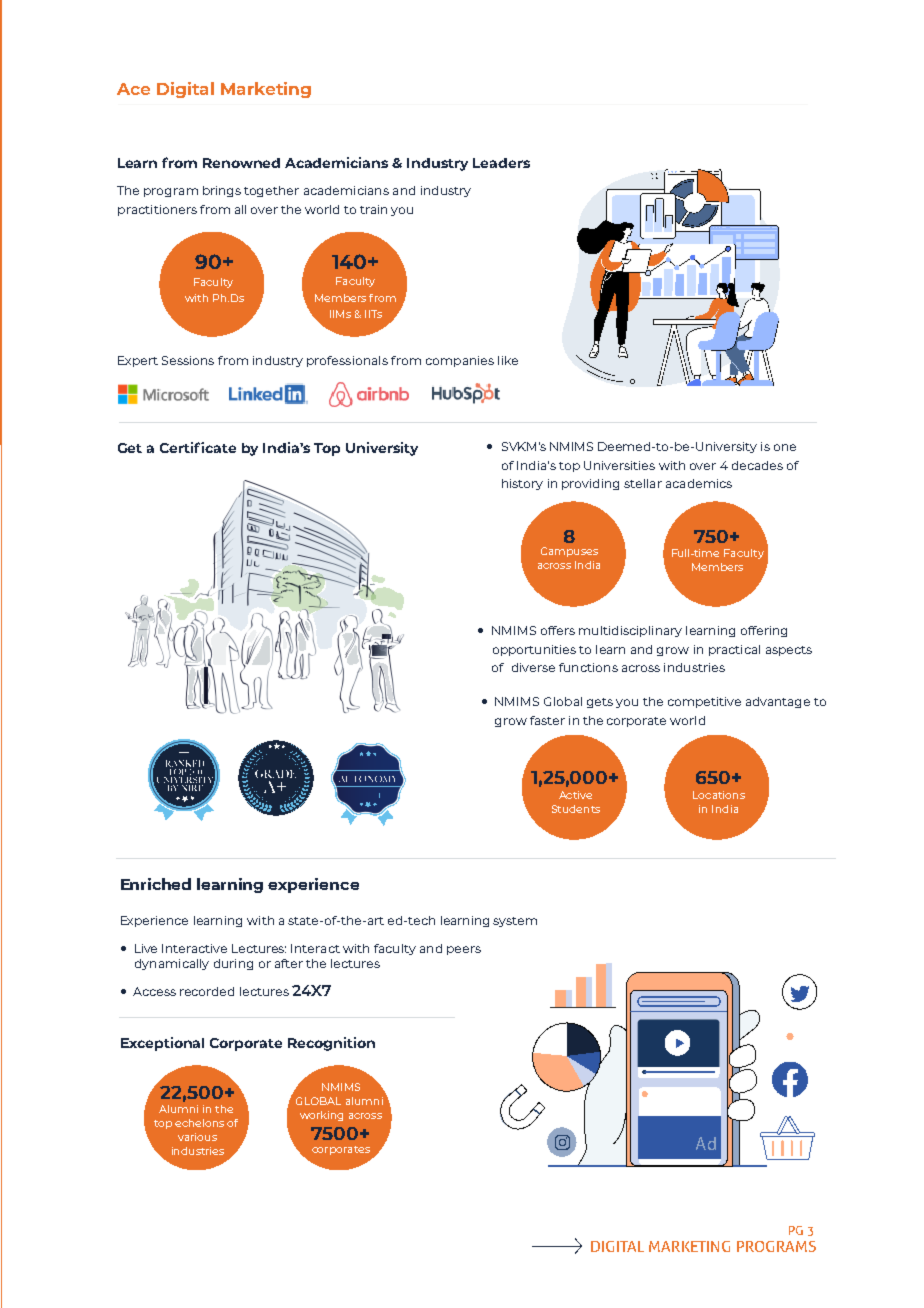 The image size is (924, 1308). What do you see at coordinates (515, 922) in the screenshot?
I see `system` at bounding box center [515, 922].
